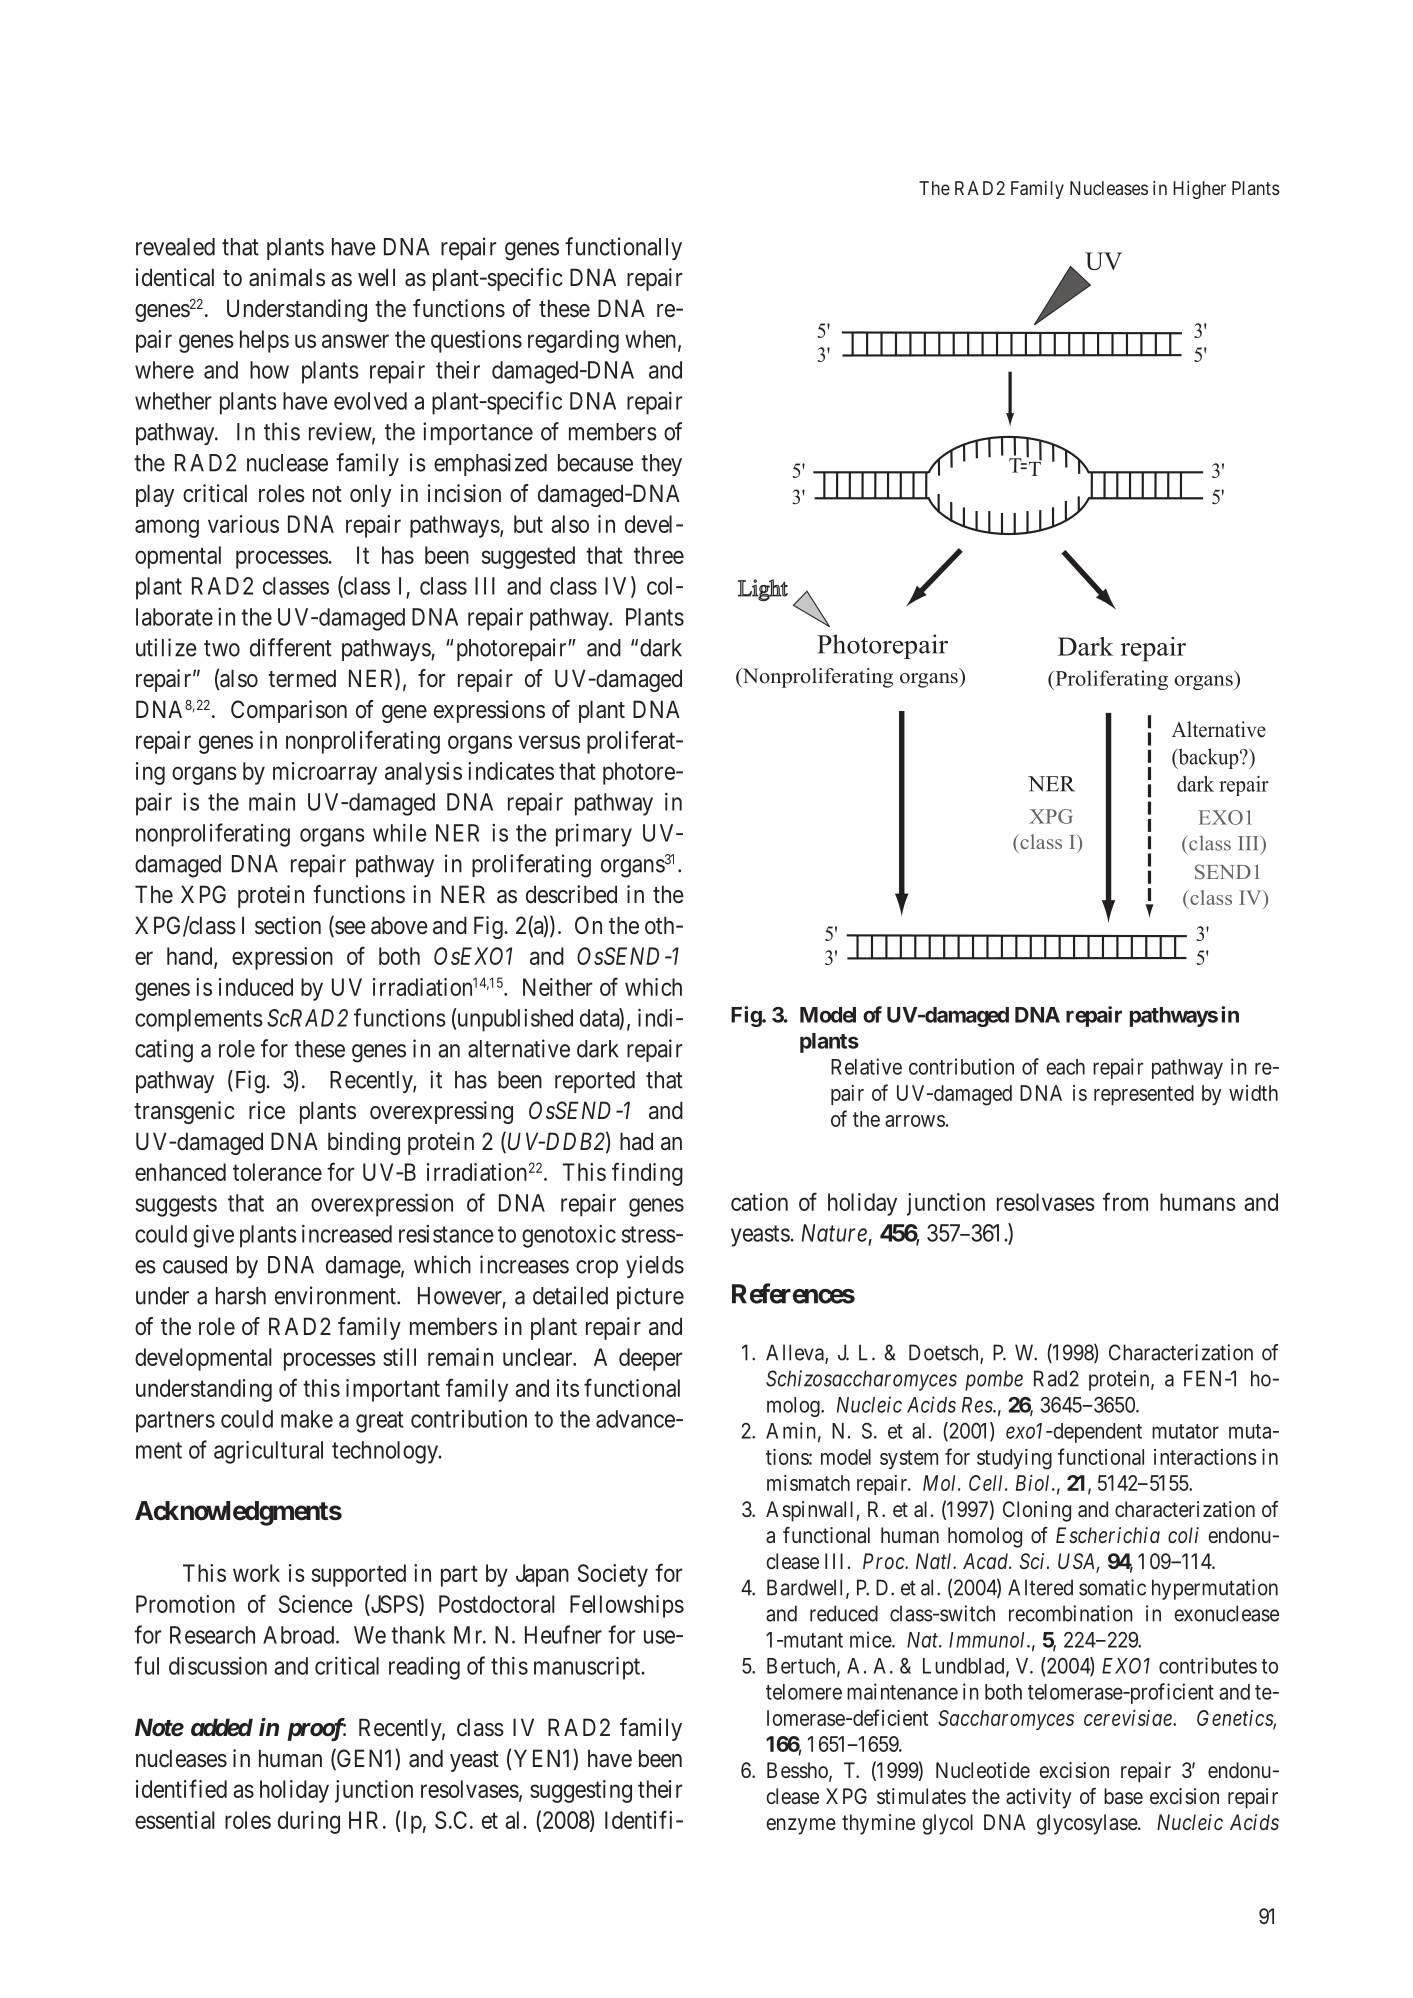 The height and width of the screenshot is (1998, 1413). What do you see at coordinates (655, 1266) in the screenshot?
I see `yields` at bounding box center [655, 1266].
